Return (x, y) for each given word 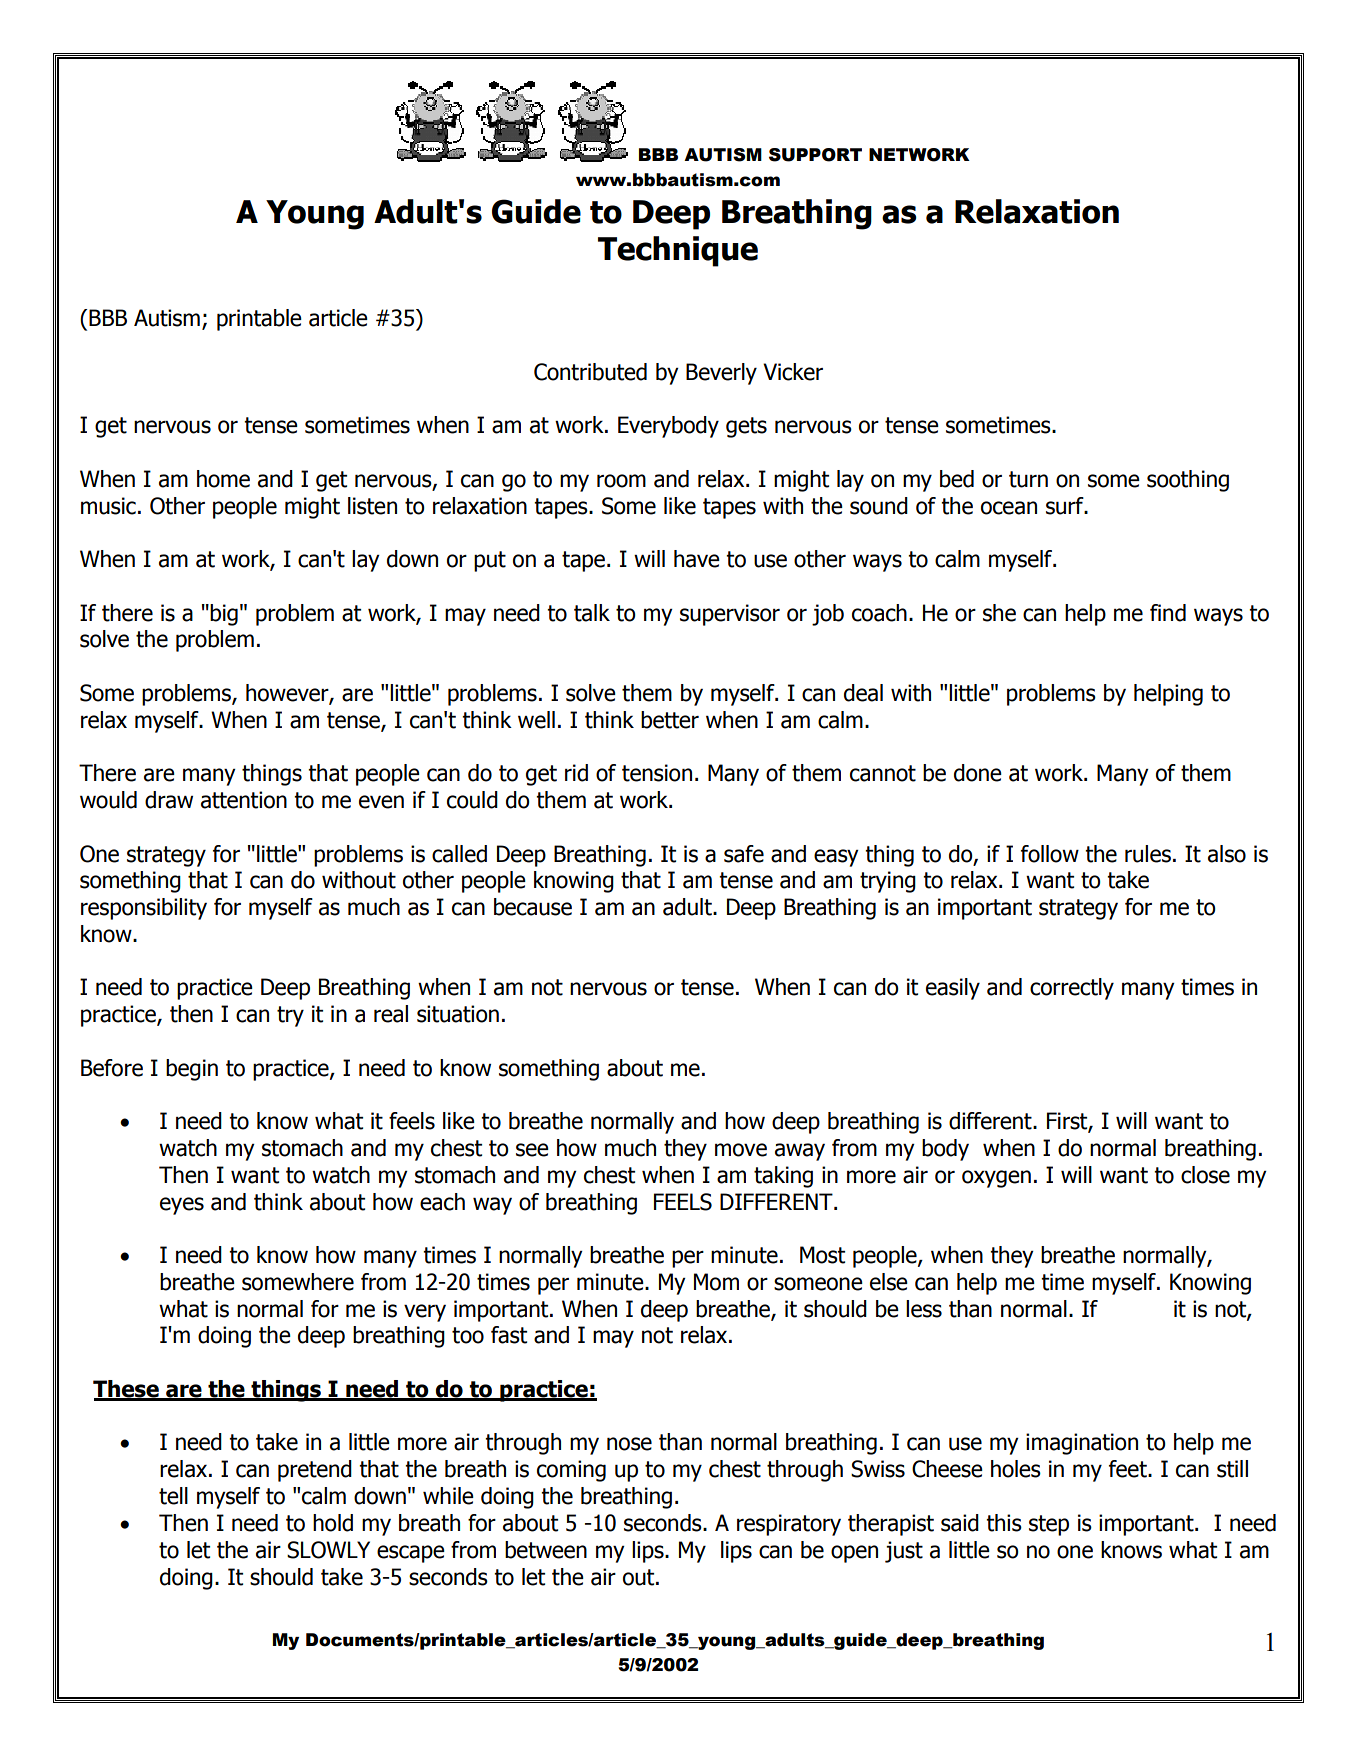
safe (744, 854)
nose (629, 1444)
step (1049, 1525)
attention (244, 800)
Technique (678, 251)
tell (173, 1496)
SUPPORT (815, 155)
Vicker (793, 372)
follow (1050, 854)
